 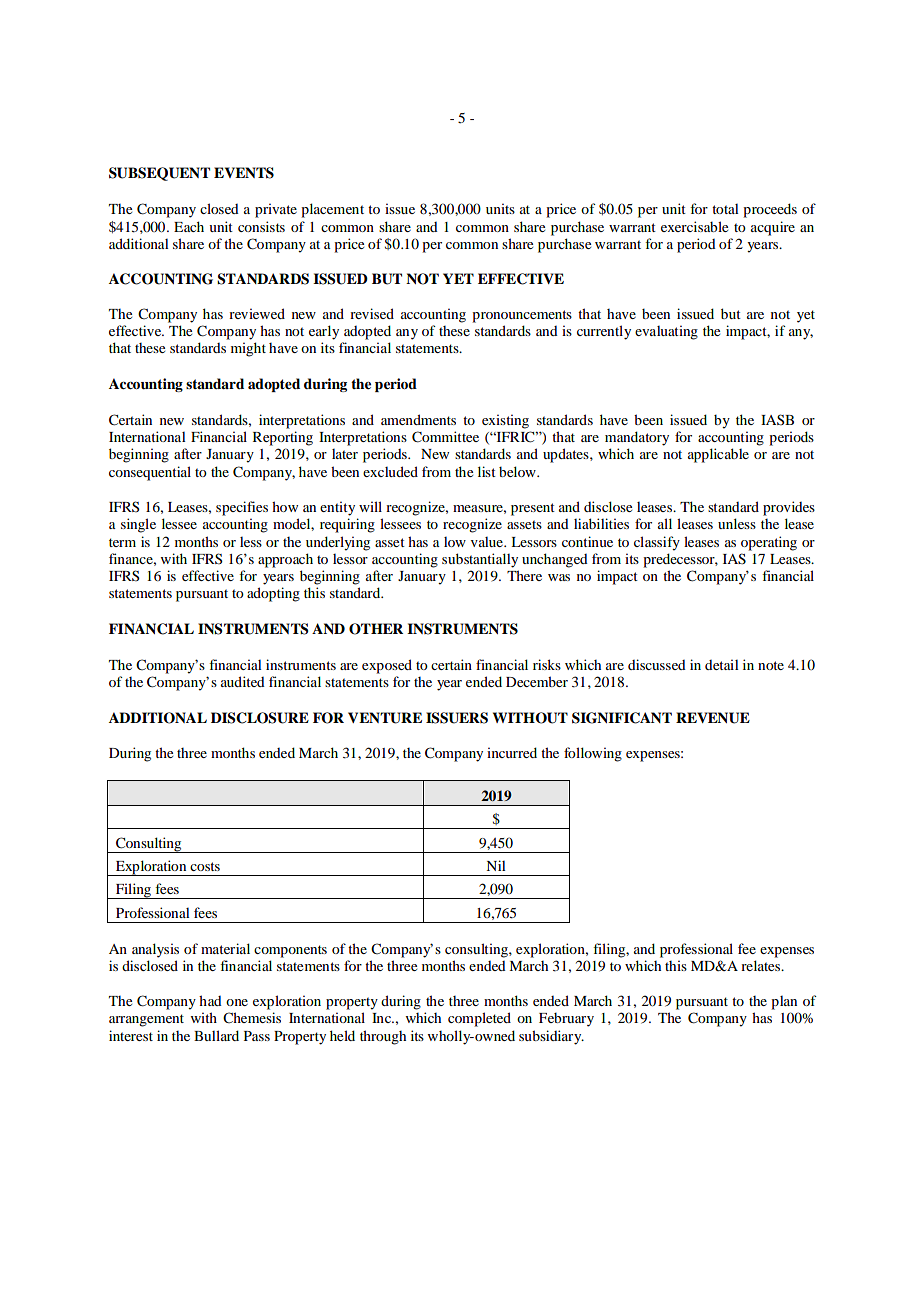 What do you see at coordinates (713, 718) in the image?
I see `REVENUE` at bounding box center [713, 718].
